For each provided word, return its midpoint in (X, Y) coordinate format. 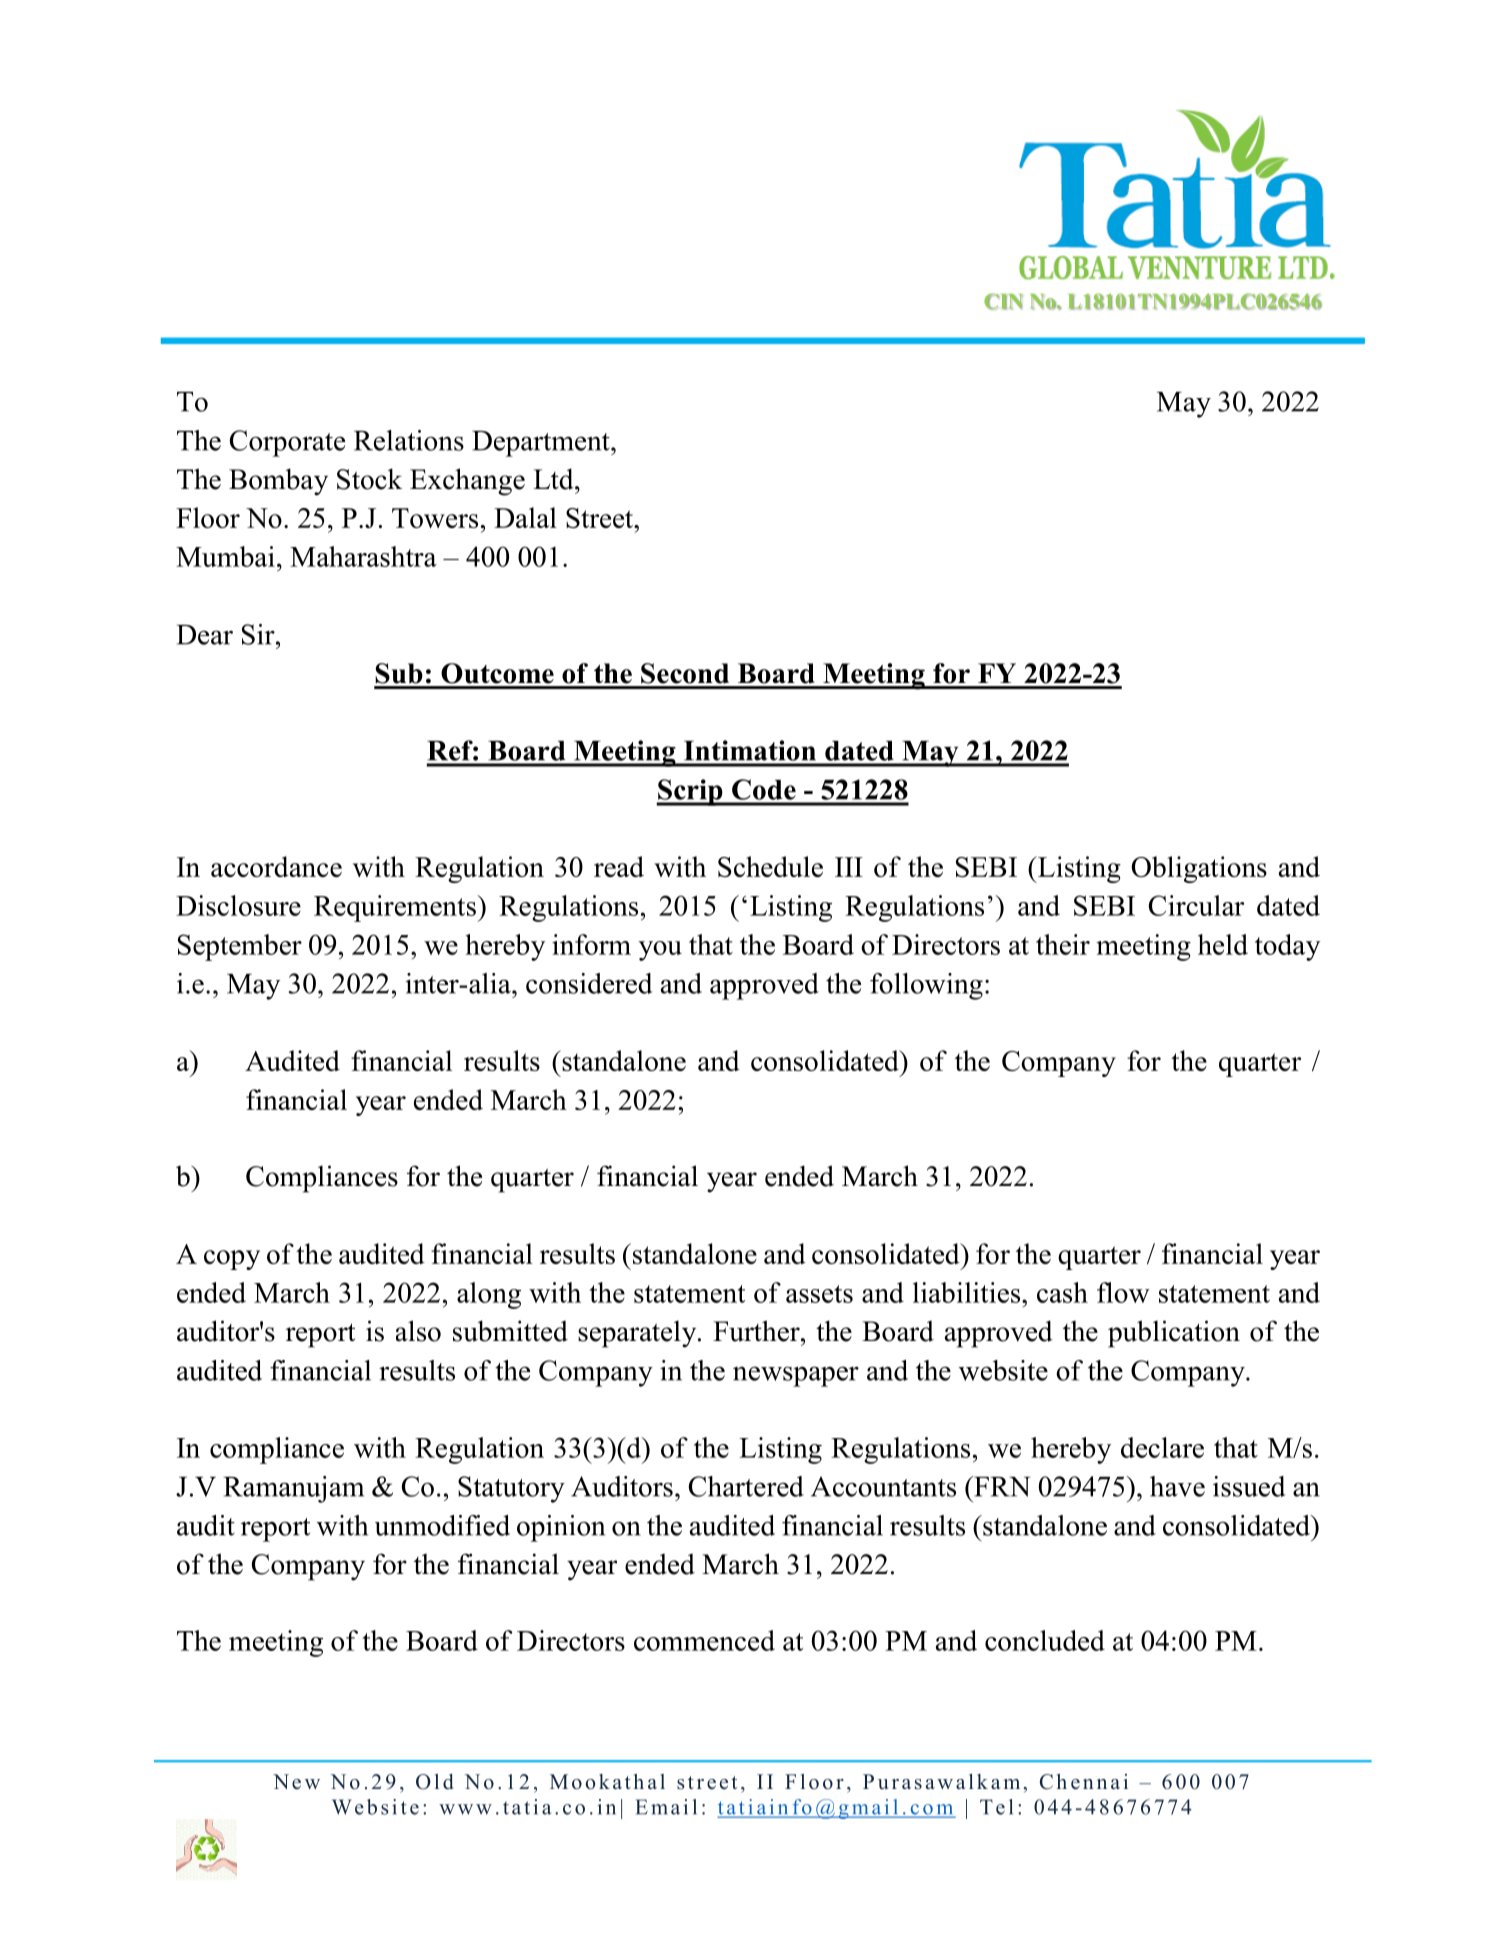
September (240, 947)
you (660, 951)
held (1223, 944)
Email (666, 1807)
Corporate (287, 443)
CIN (1003, 301)
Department (542, 444)
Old (434, 1782)
